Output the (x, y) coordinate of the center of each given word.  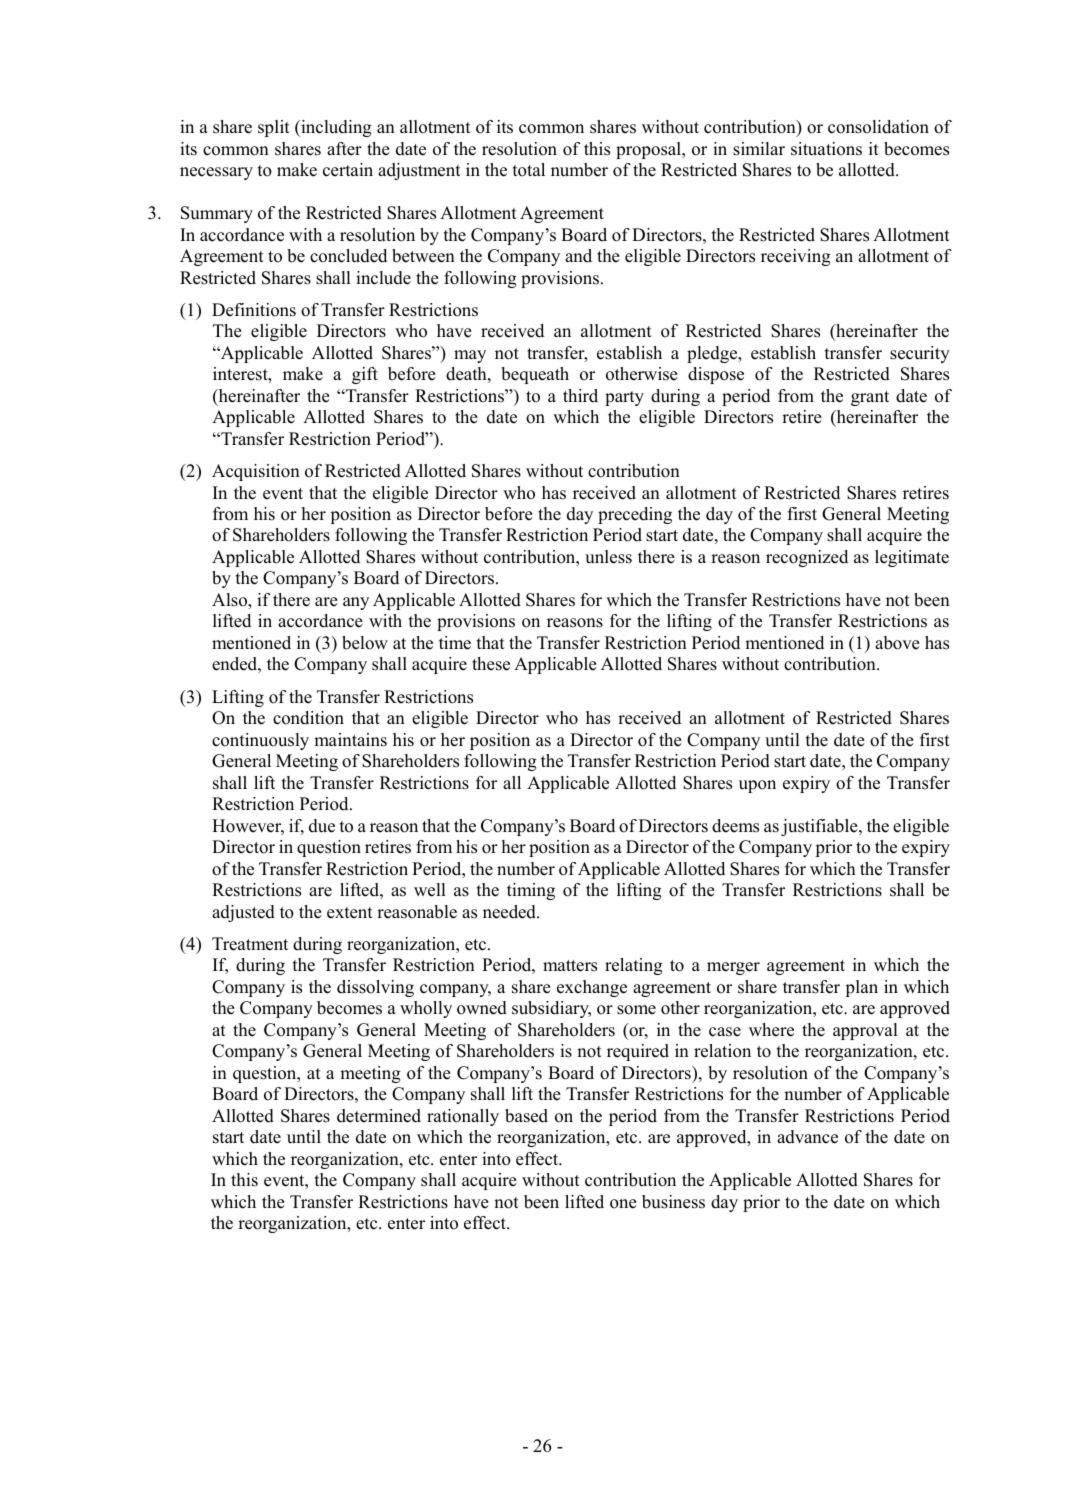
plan (862, 988)
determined (379, 1116)
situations (826, 149)
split (274, 128)
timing (531, 891)
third (580, 396)
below (365, 643)
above (897, 643)
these (491, 664)
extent (350, 913)
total (529, 170)
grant (870, 398)
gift (365, 375)
